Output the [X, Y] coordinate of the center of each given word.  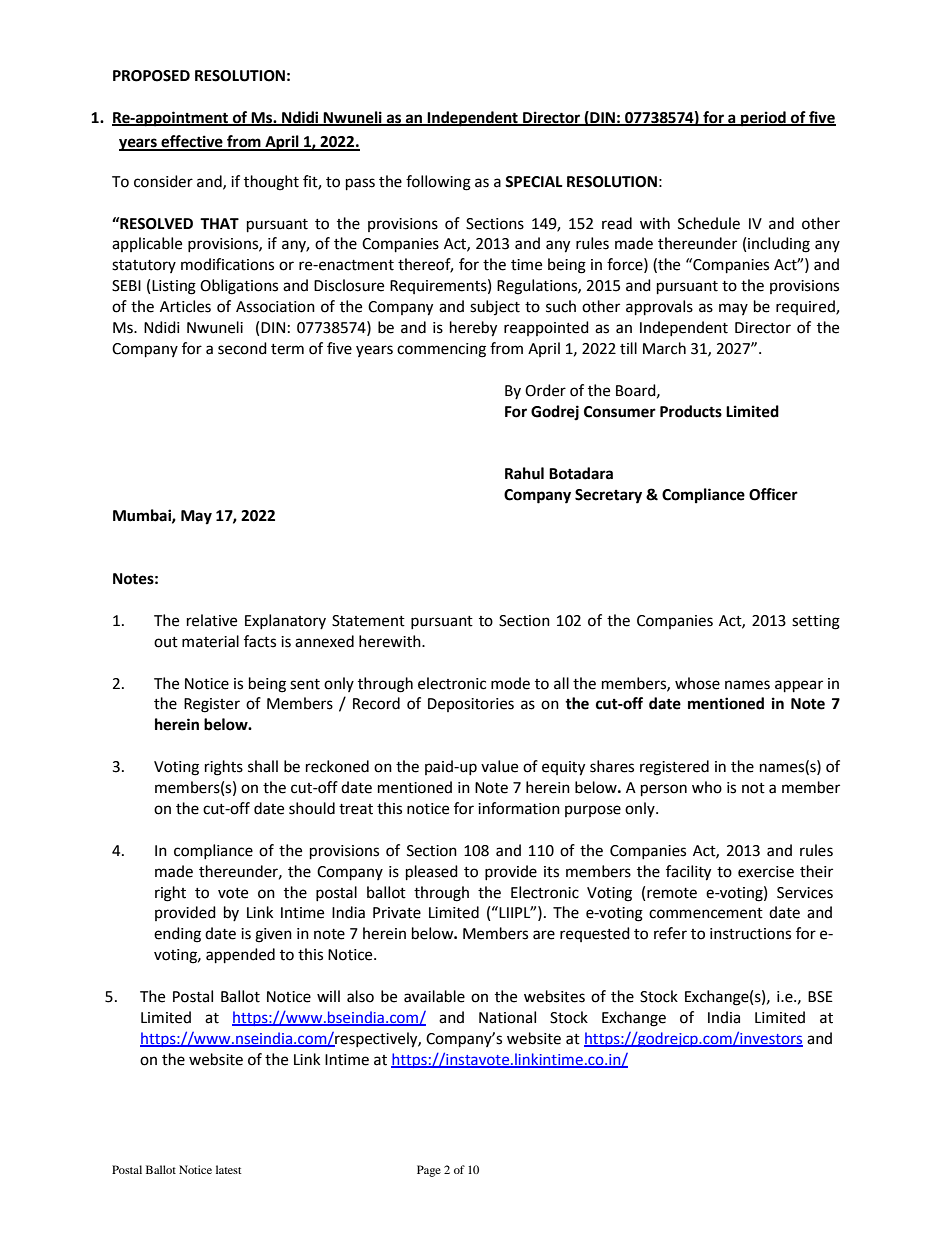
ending [177, 935]
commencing [441, 350]
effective [192, 142]
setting [816, 622]
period [763, 119]
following [438, 183]
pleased [432, 873]
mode [510, 683]
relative [212, 620]
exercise [766, 872]
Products [691, 411]
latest [229, 1169]
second [242, 348]
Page [429, 1171]
